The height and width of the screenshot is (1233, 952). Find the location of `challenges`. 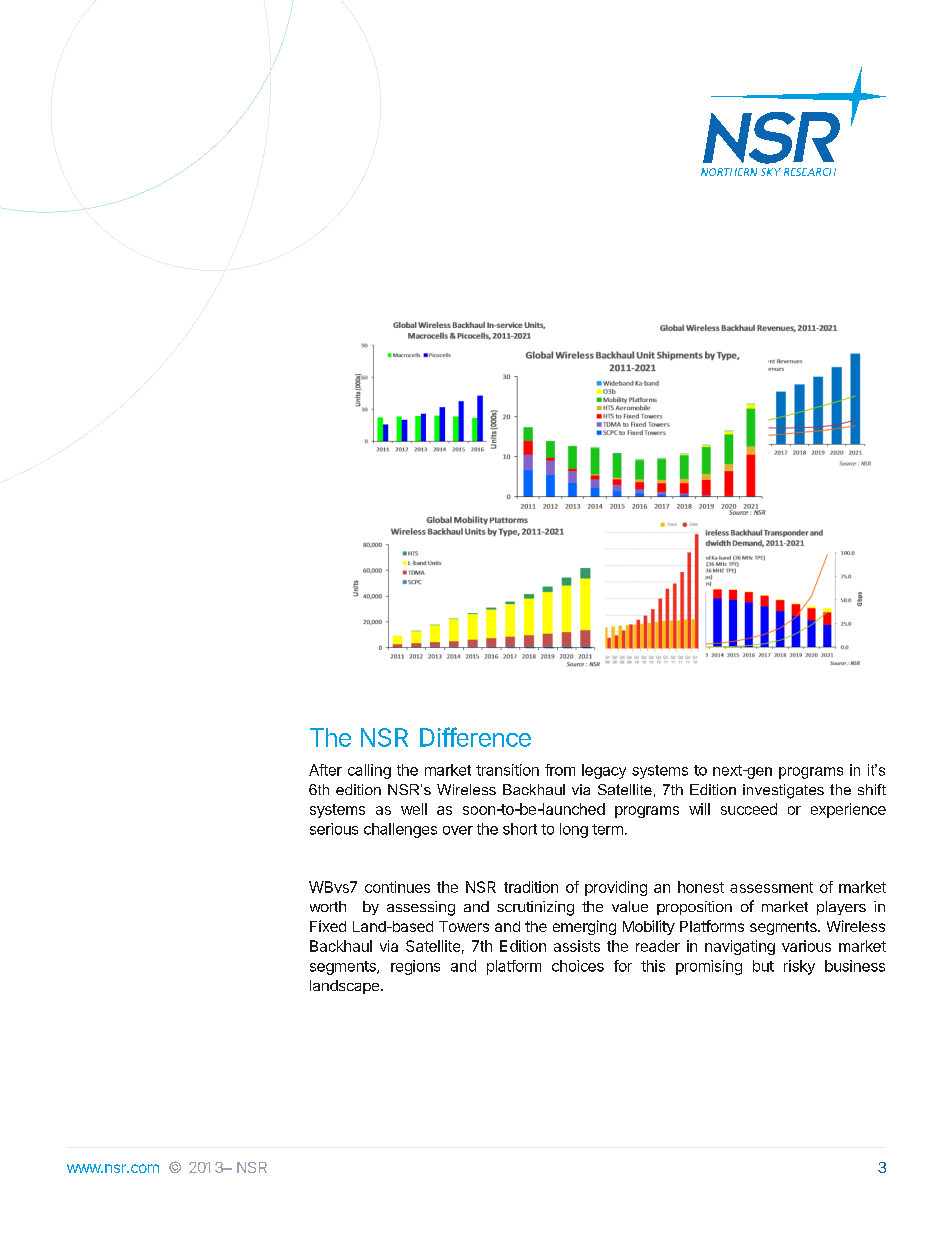

challenges is located at coordinates (400, 830).
